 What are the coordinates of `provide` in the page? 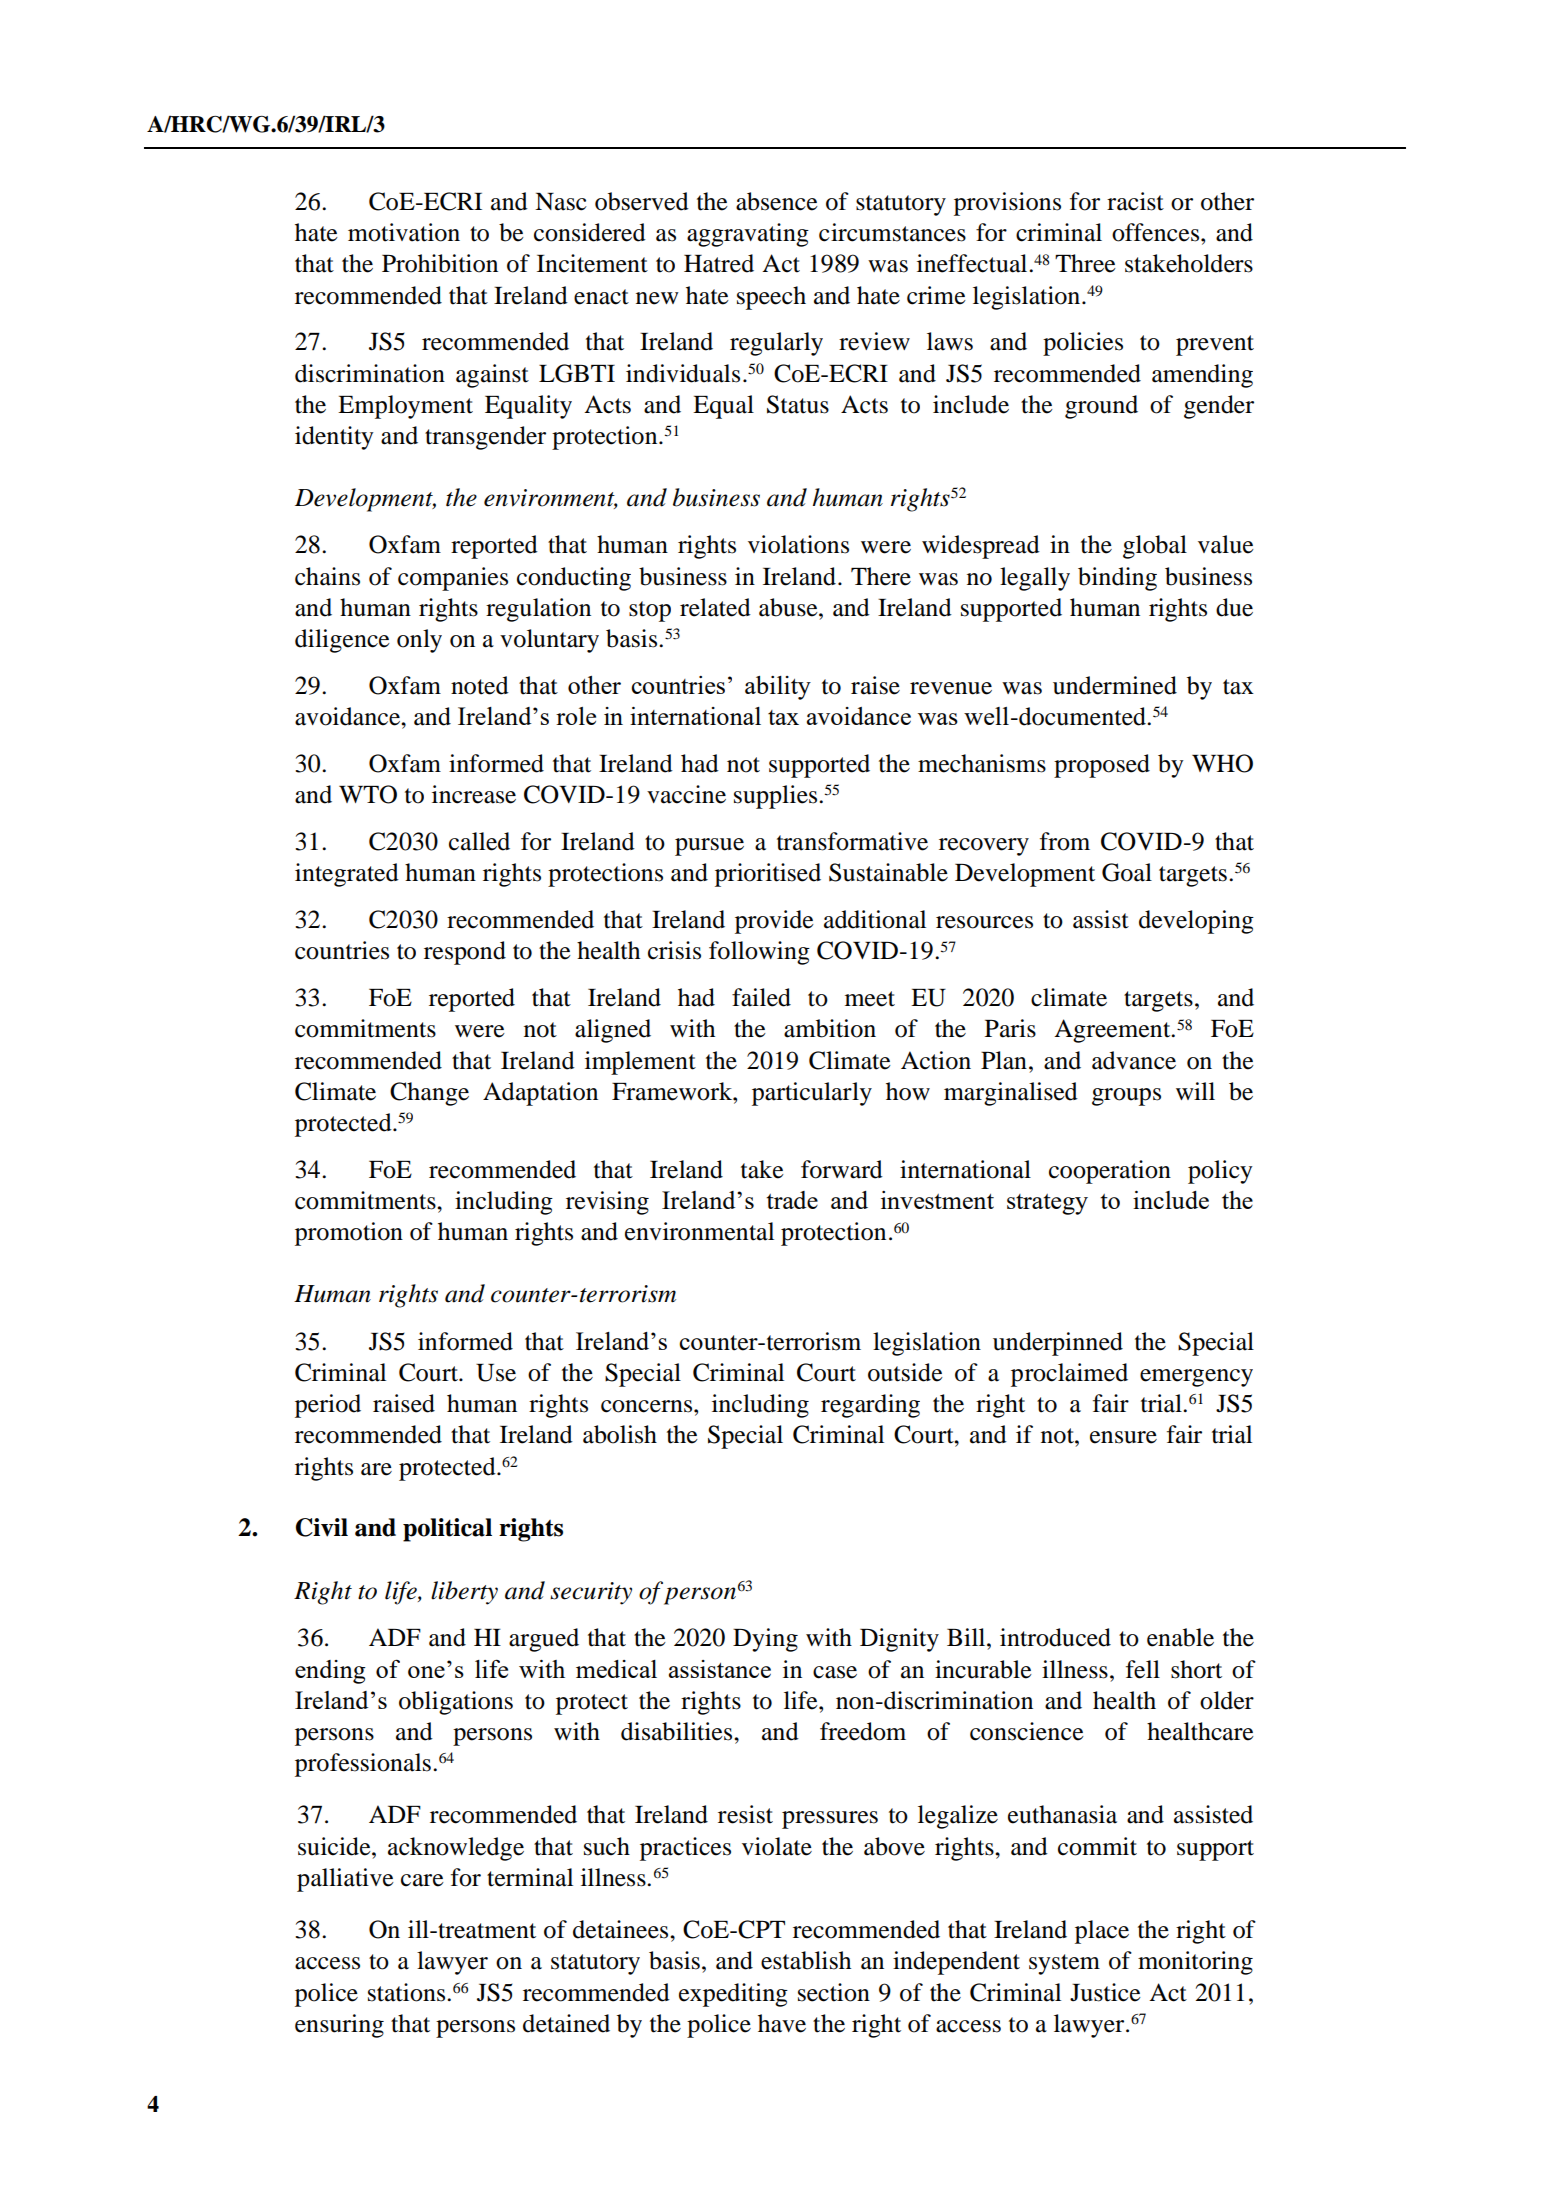 It's located at (774, 922).
